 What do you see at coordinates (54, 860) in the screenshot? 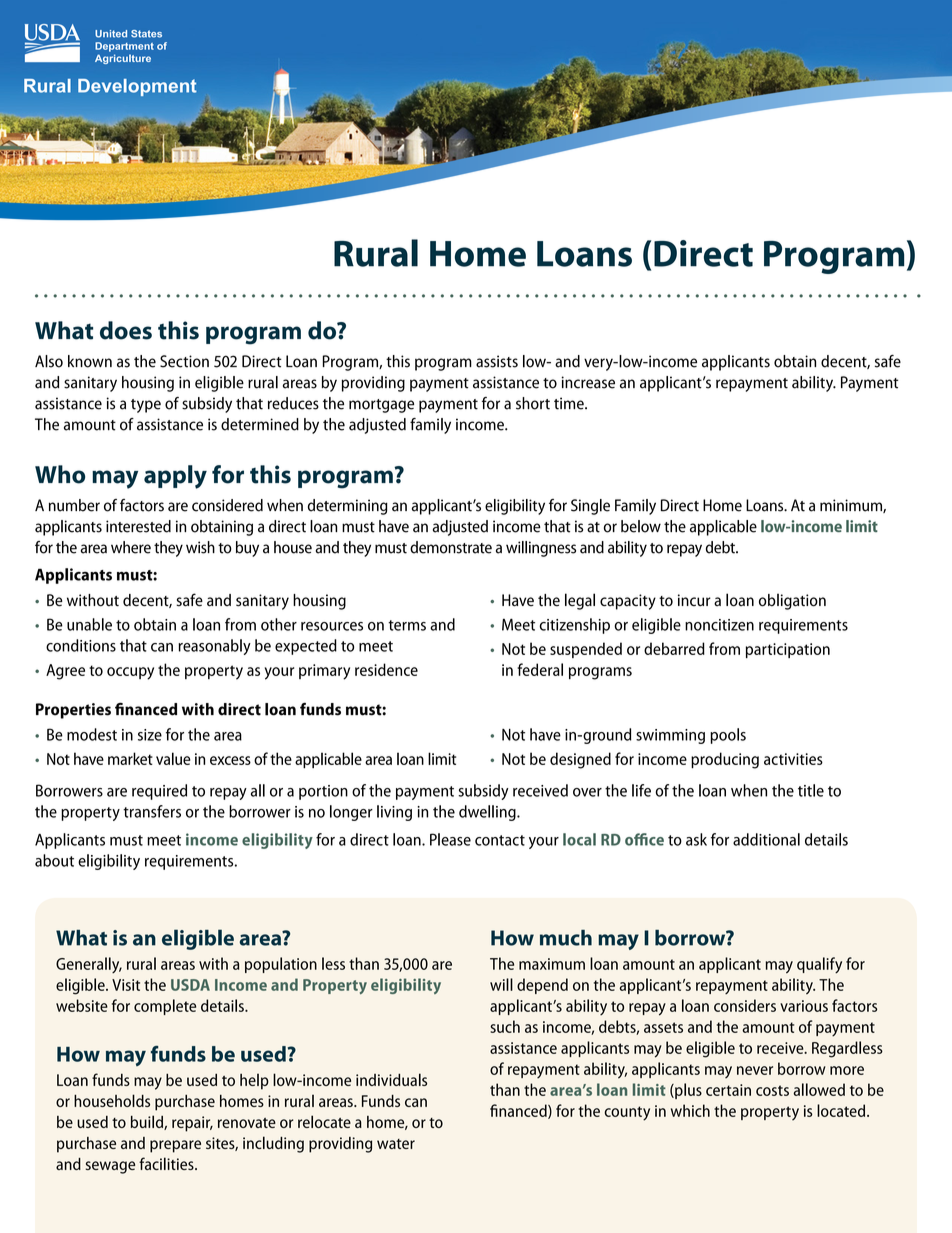
I see `about` at bounding box center [54, 860].
